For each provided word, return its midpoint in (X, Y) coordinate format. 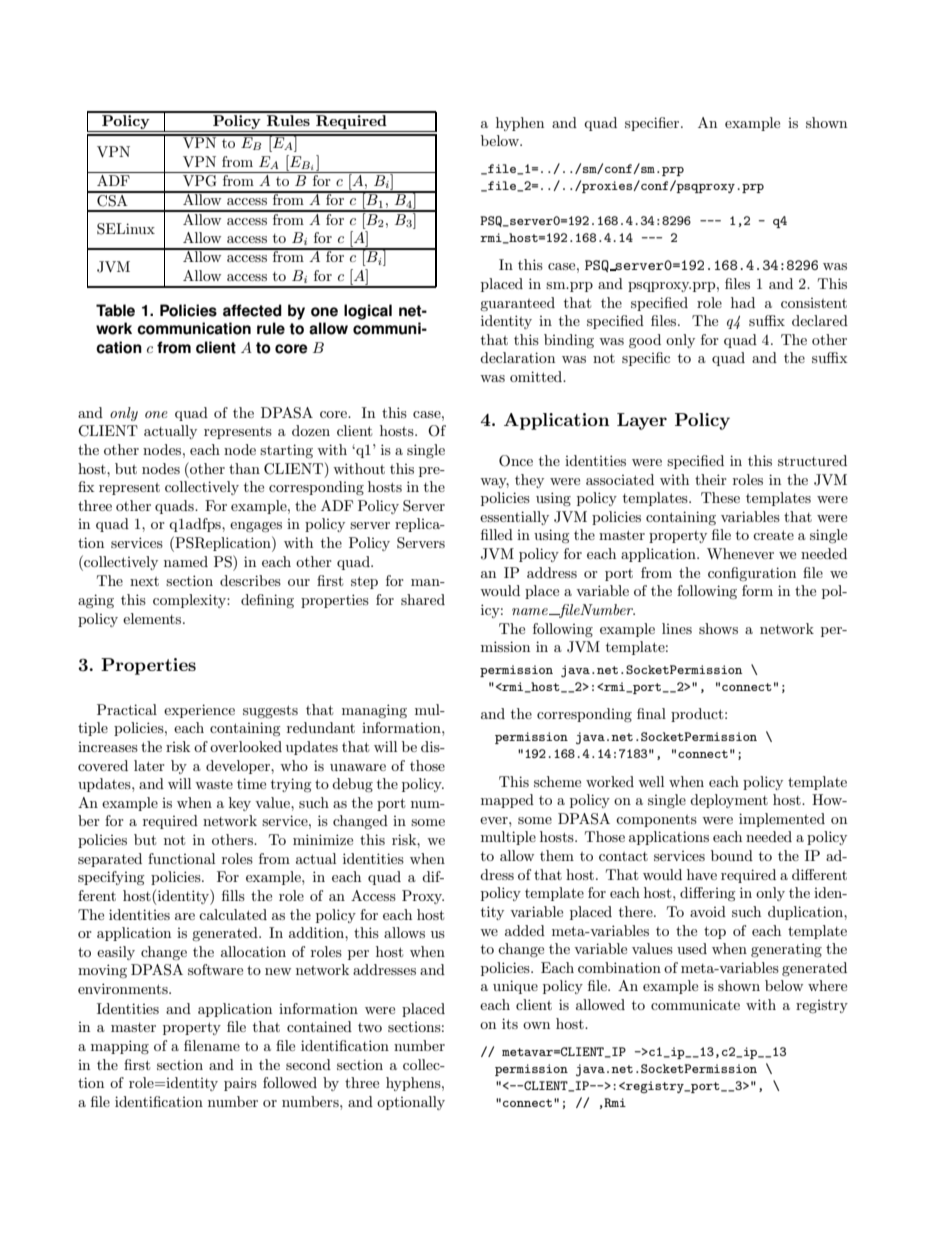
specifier (653, 124)
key (240, 804)
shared (423, 599)
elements (153, 618)
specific (646, 359)
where (827, 985)
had (743, 302)
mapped (507, 801)
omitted (537, 376)
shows (718, 628)
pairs (240, 1084)
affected (252, 310)
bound (732, 855)
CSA (112, 199)
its (510, 1023)
